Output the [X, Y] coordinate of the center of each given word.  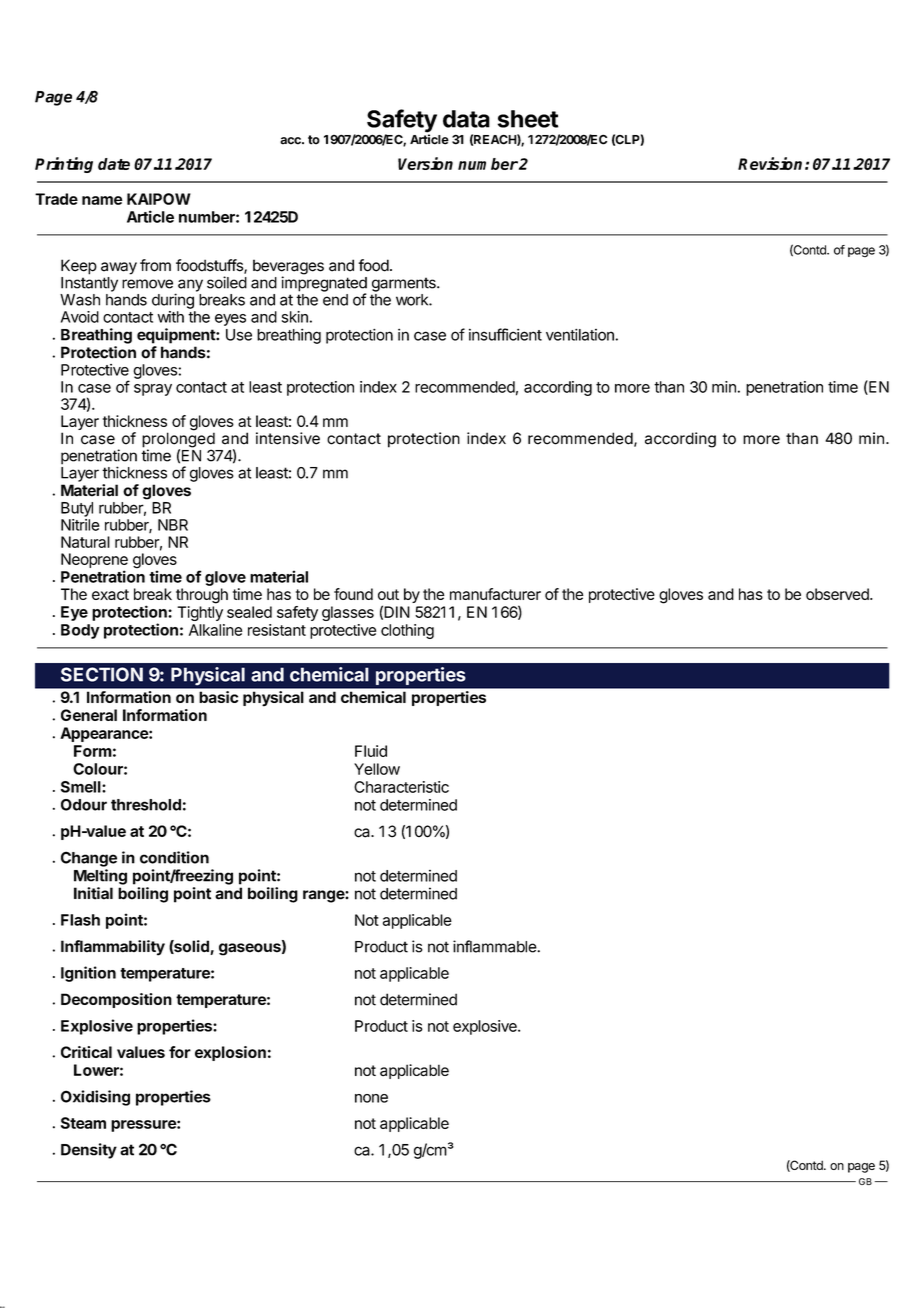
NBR [173, 525]
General [89, 715]
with [171, 317]
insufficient [505, 334]
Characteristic [401, 787]
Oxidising [95, 1098]
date [114, 164]
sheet [528, 119]
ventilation [581, 335]
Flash [80, 920]
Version [425, 163]
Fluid [371, 751]
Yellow [377, 769]
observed [838, 594]
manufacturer [495, 594]
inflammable [495, 946]
